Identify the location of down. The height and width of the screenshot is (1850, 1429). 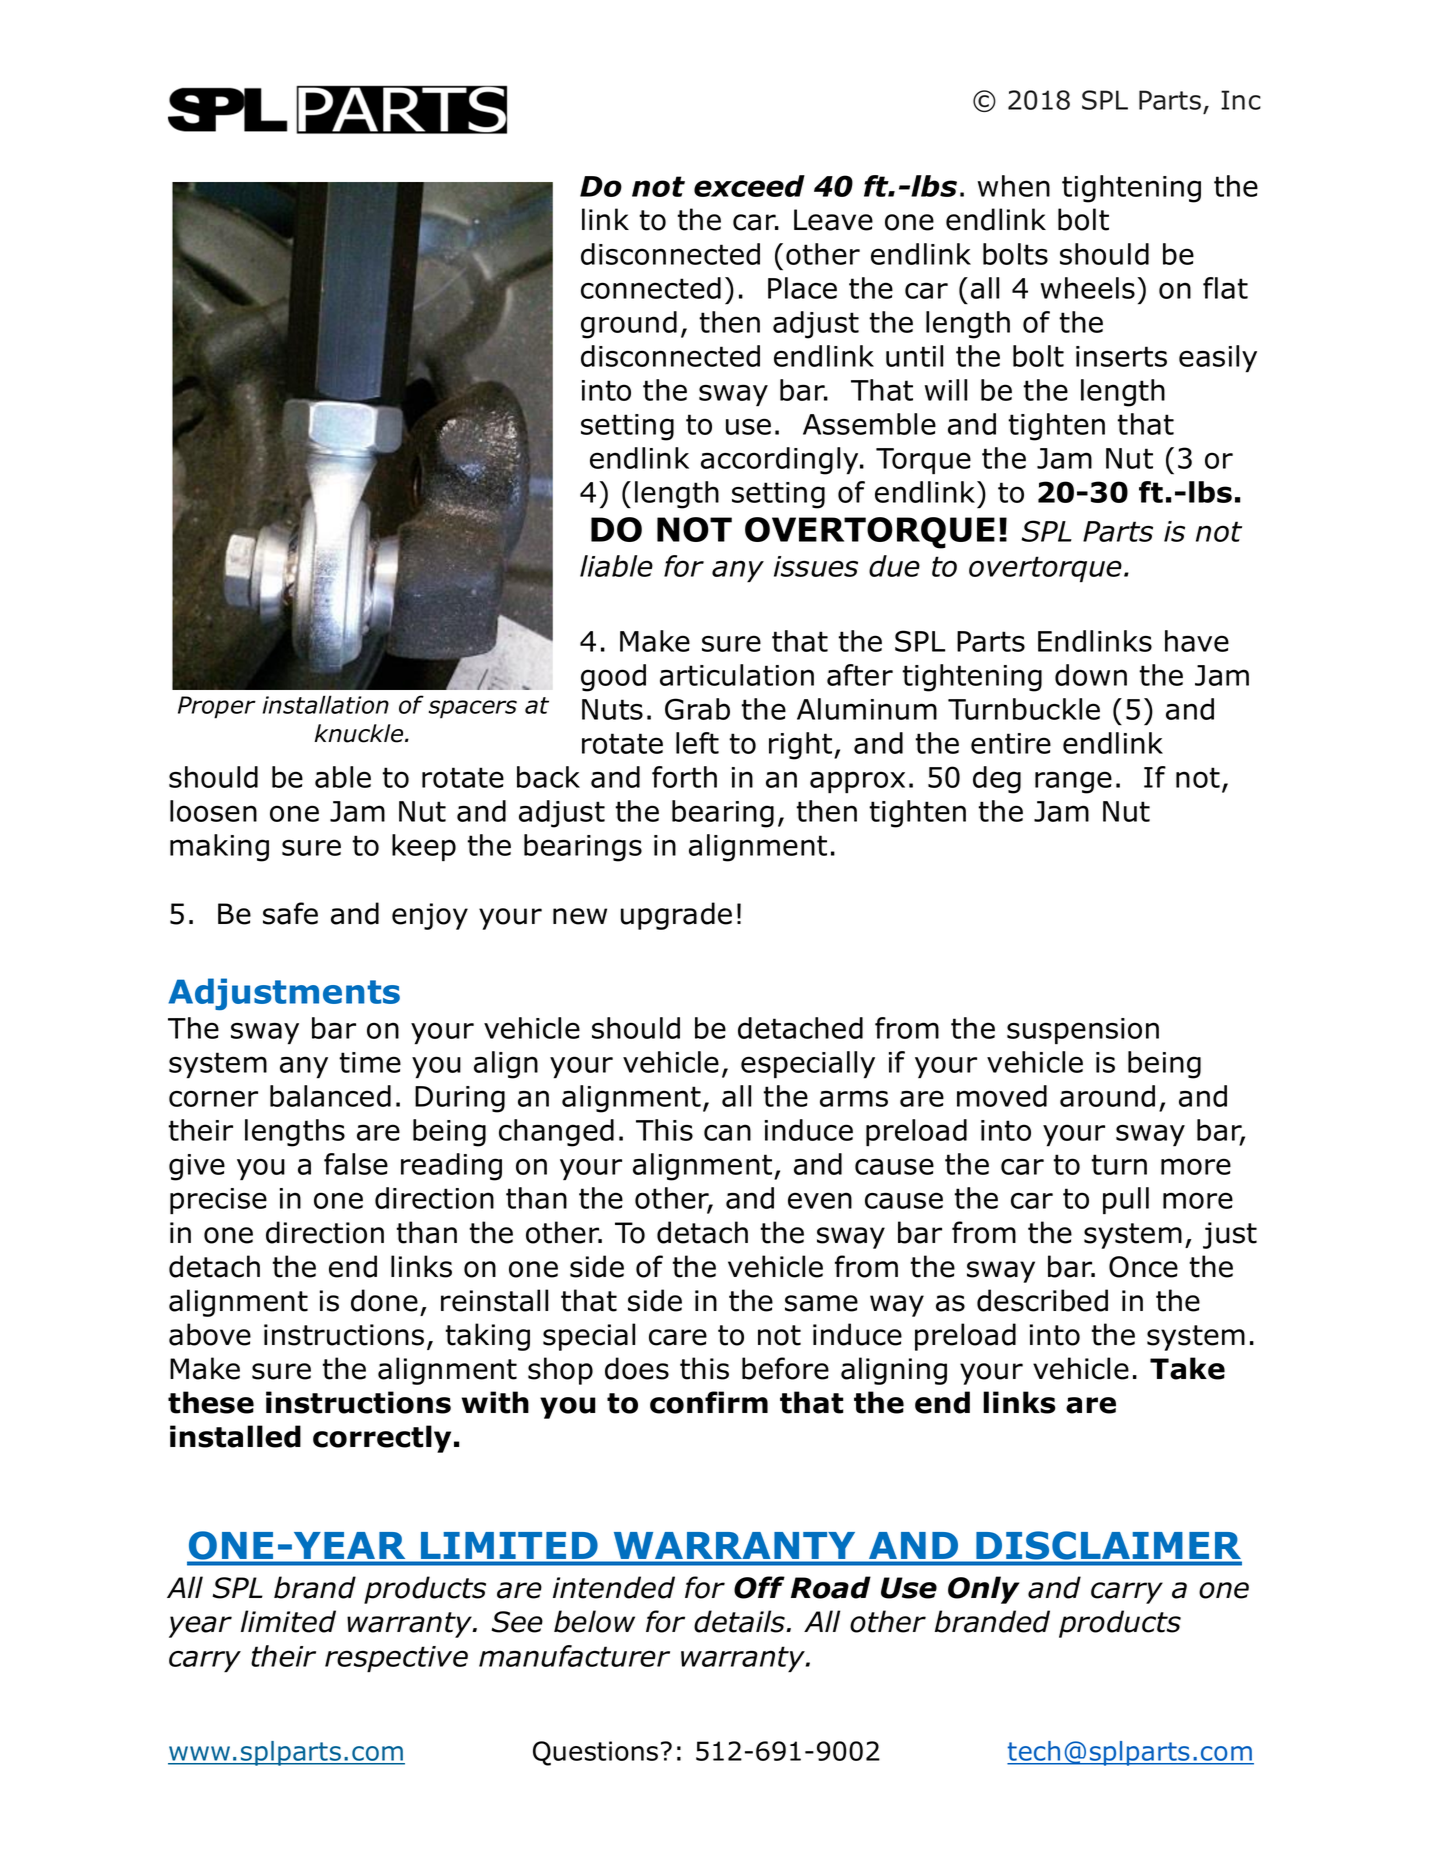
(1091, 675).
